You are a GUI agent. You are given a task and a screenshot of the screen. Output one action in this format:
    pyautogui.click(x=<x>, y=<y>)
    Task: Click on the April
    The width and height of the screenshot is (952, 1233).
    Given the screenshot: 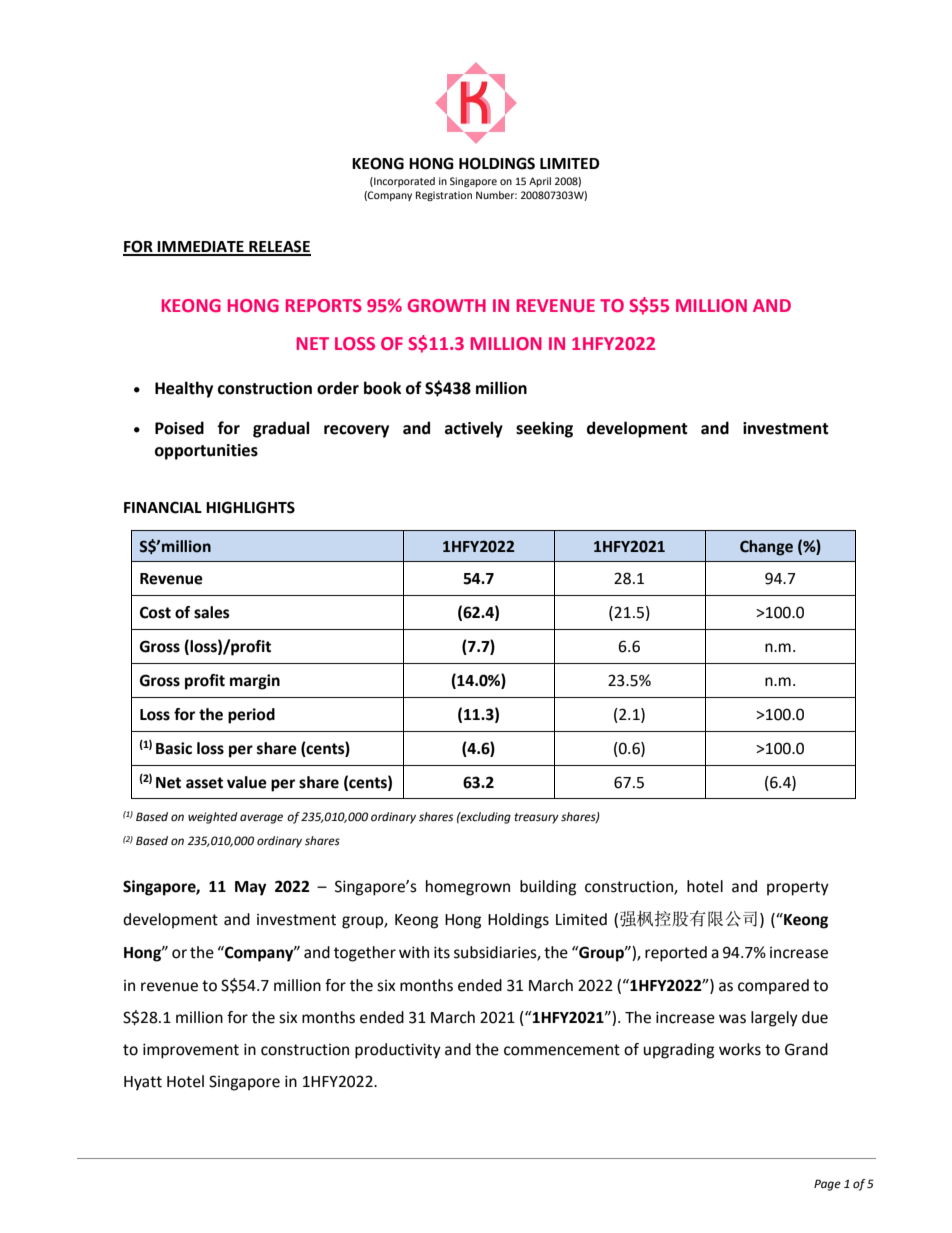 What is the action you would take?
    pyautogui.click(x=540, y=182)
